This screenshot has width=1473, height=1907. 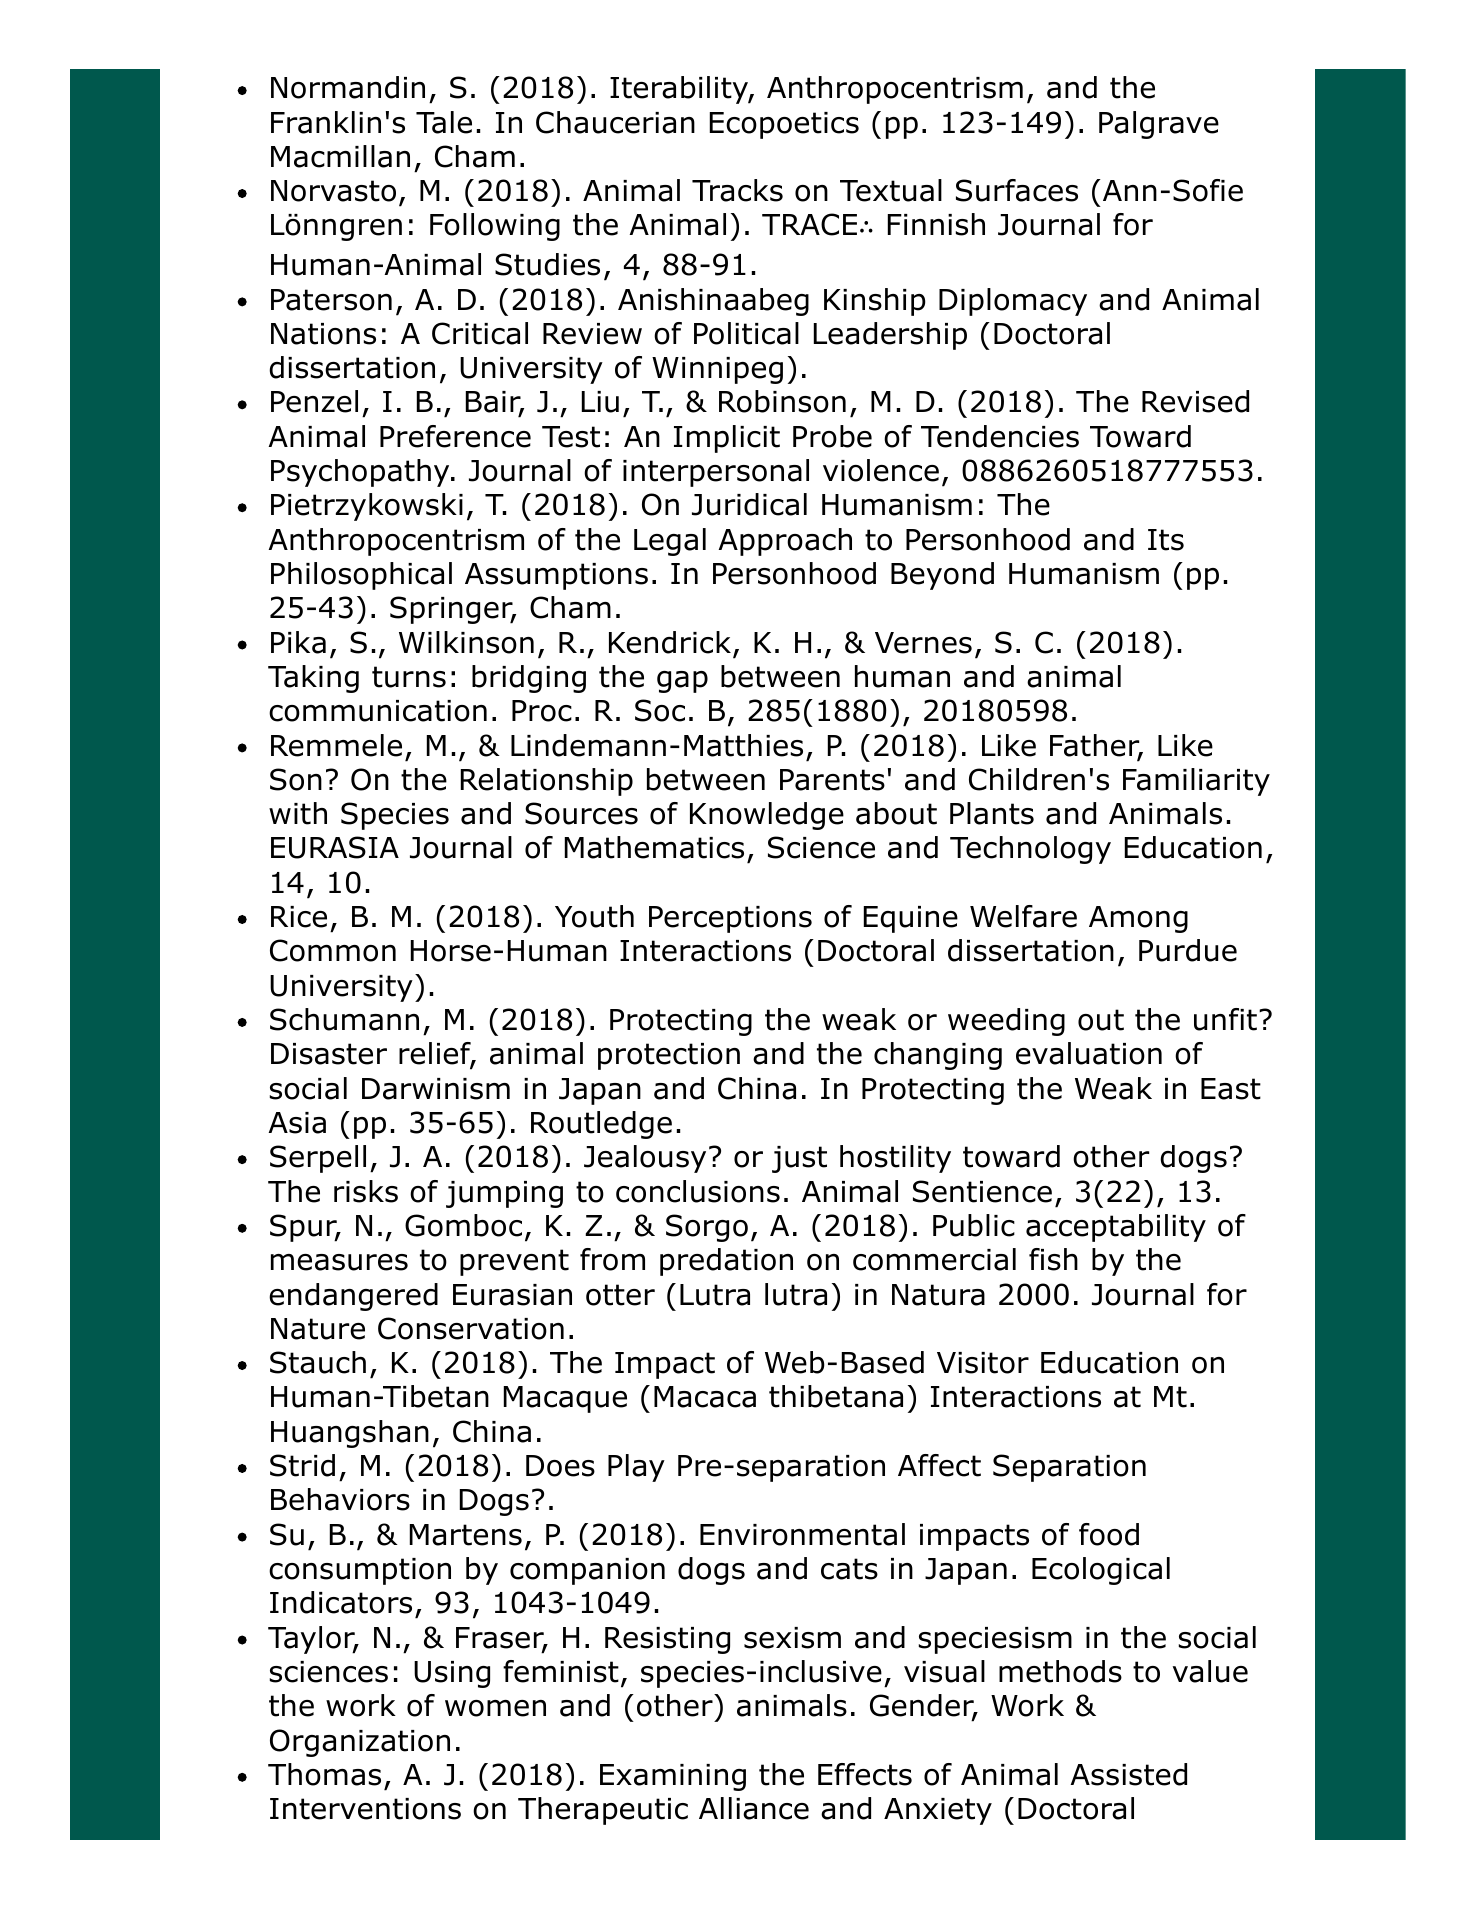 I want to click on Knowledge, so click(x=767, y=816).
